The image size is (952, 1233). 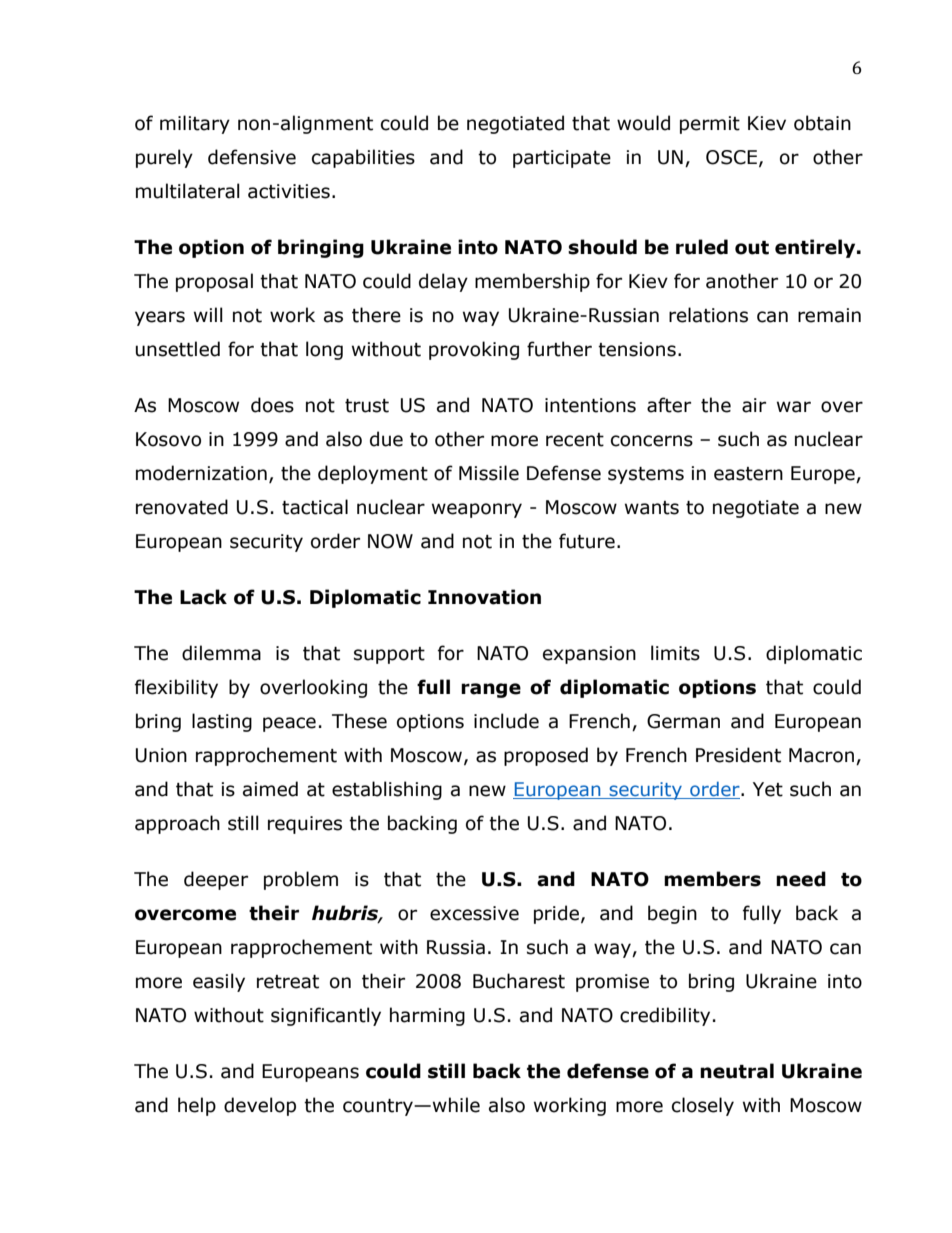 What do you see at coordinates (731, 157) in the page?
I see `OSCE` at bounding box center [731, 157].
